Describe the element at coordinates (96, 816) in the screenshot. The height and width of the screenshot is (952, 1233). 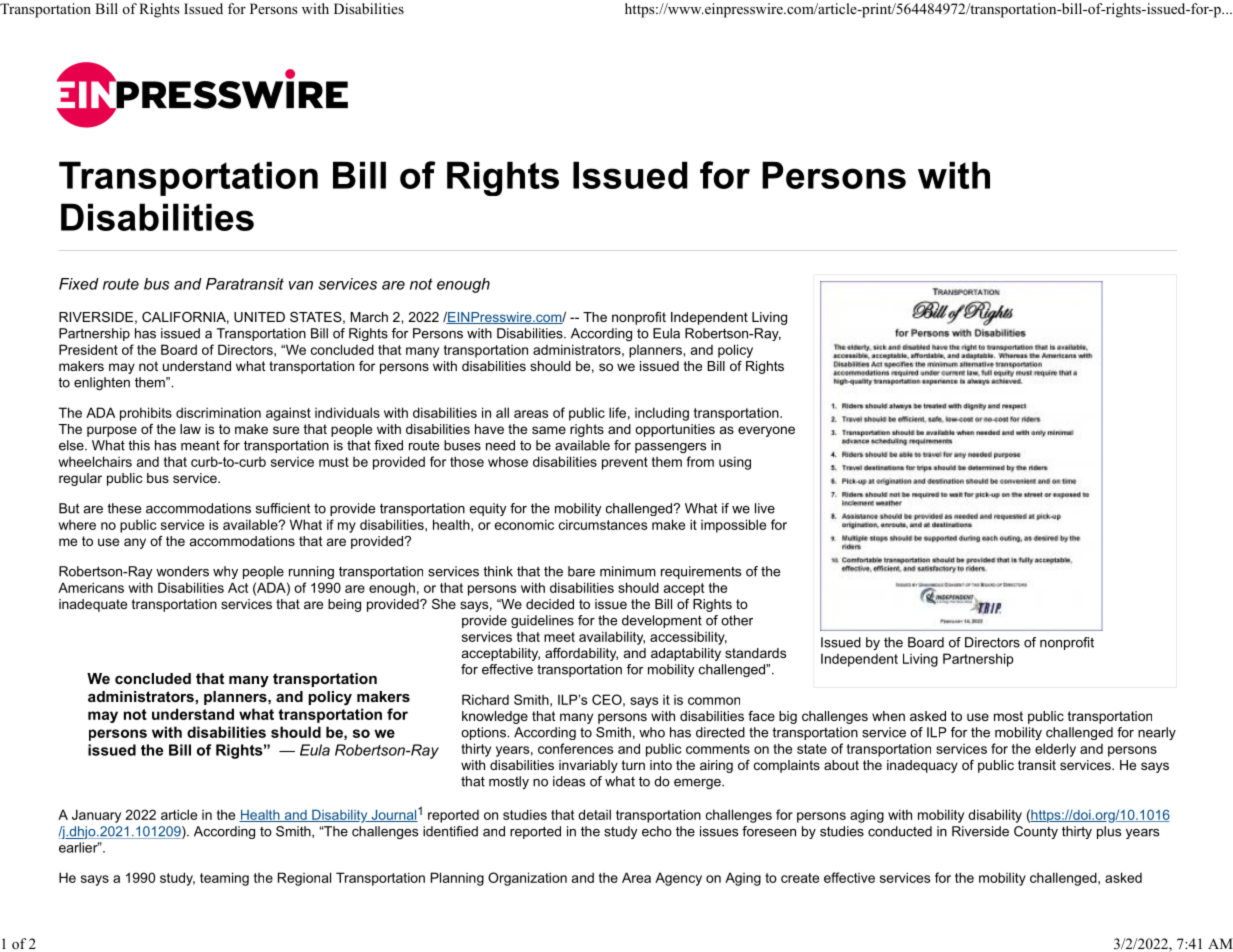
I see `January` at that location.
